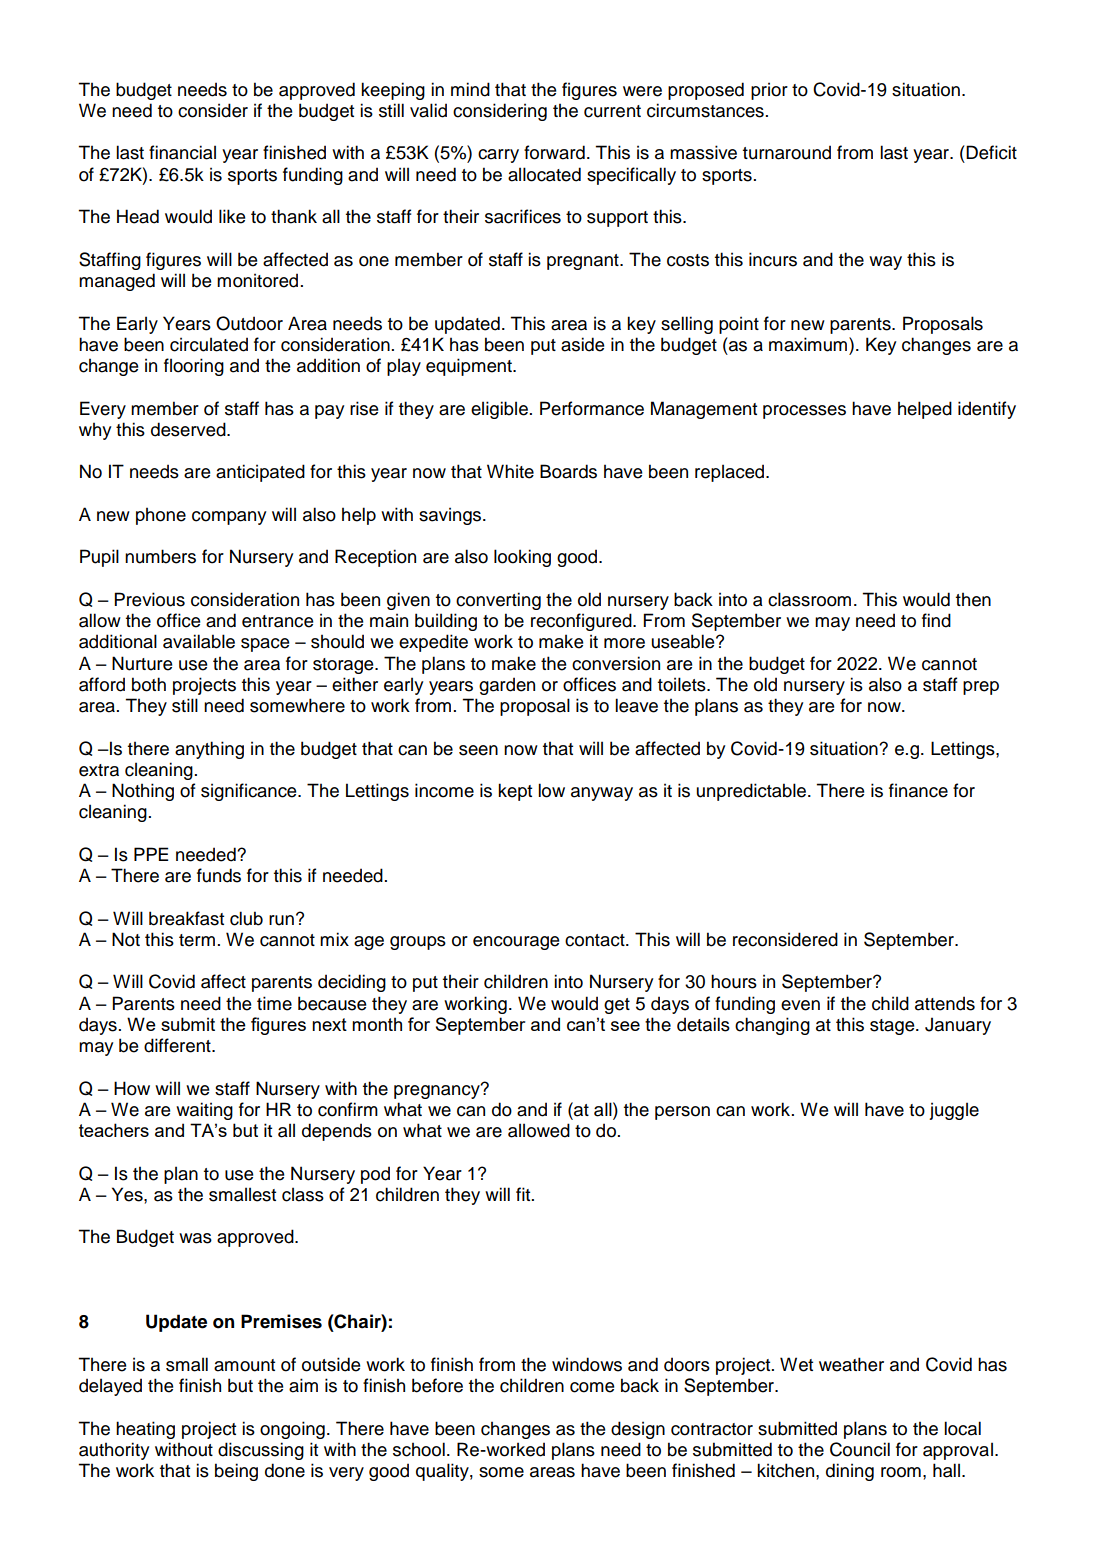 The image size is (1100, 1556). Describe the element at coordinates (893, 1027) in the screenshot. I see `stage` at that location.
